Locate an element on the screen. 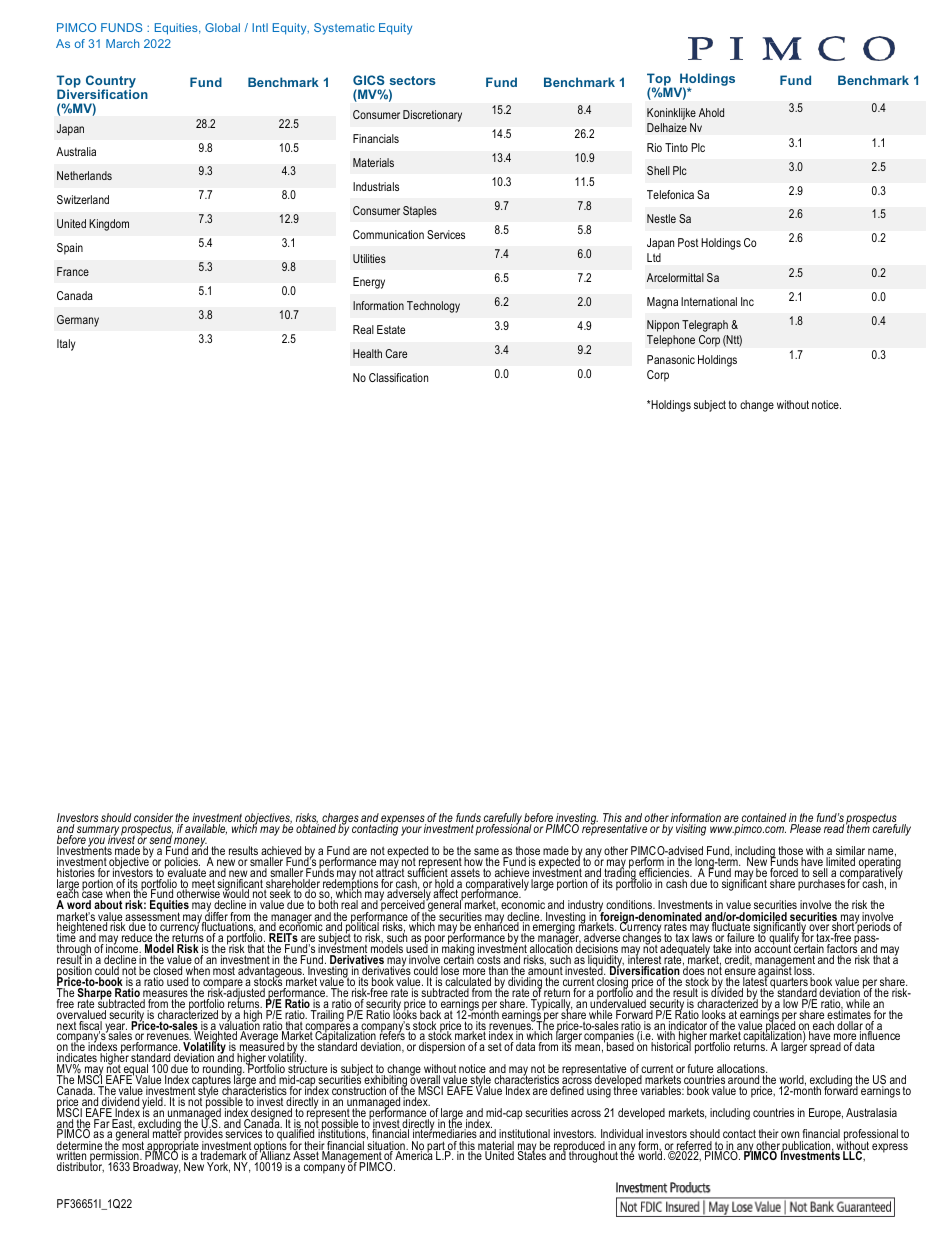 This screenshot has height=1233, width=952. expenses is located at coordinates (402, 821).
